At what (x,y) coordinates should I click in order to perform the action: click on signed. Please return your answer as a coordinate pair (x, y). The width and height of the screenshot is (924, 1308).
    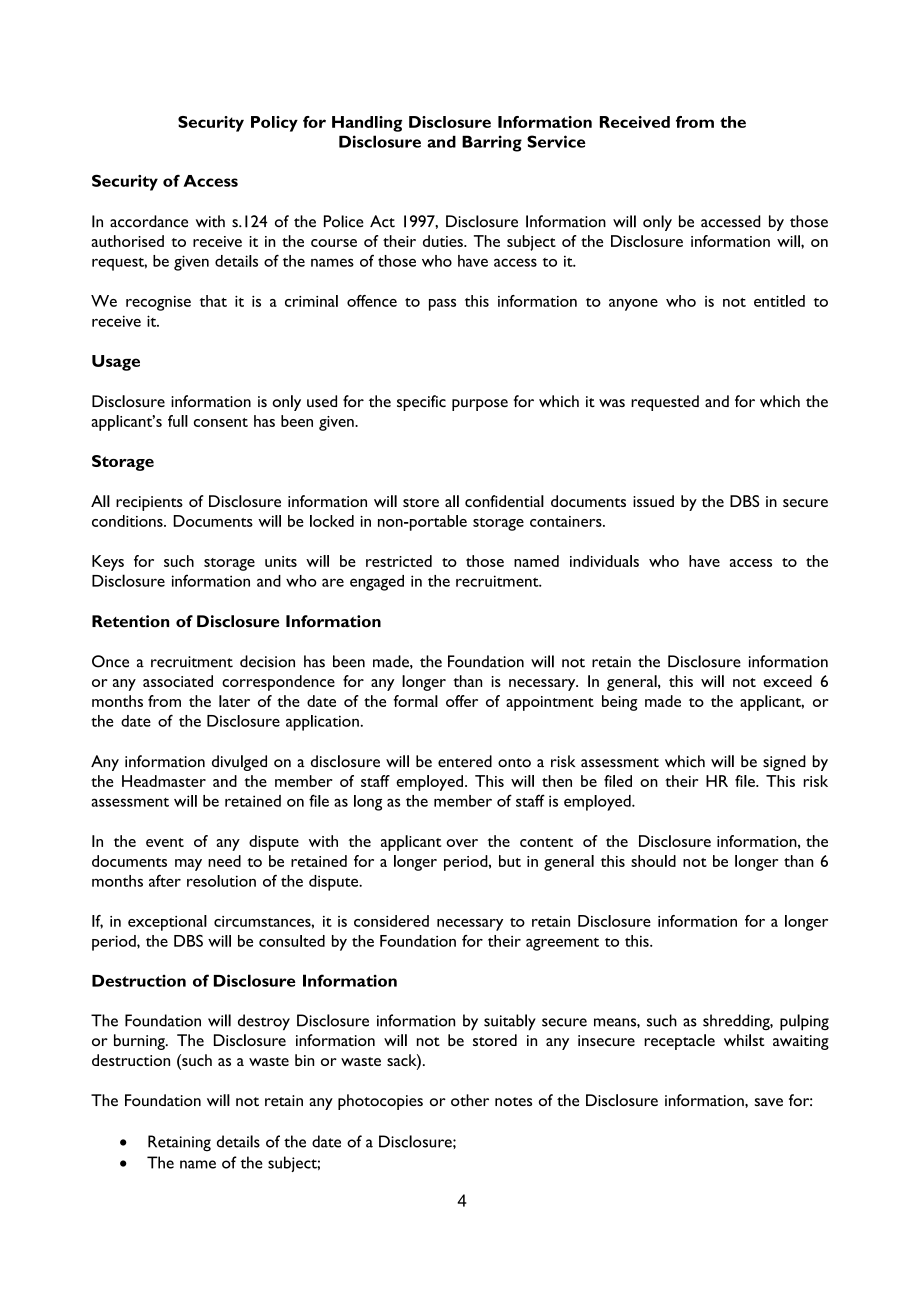
    Looking at the image, I should click on (784, 763).
